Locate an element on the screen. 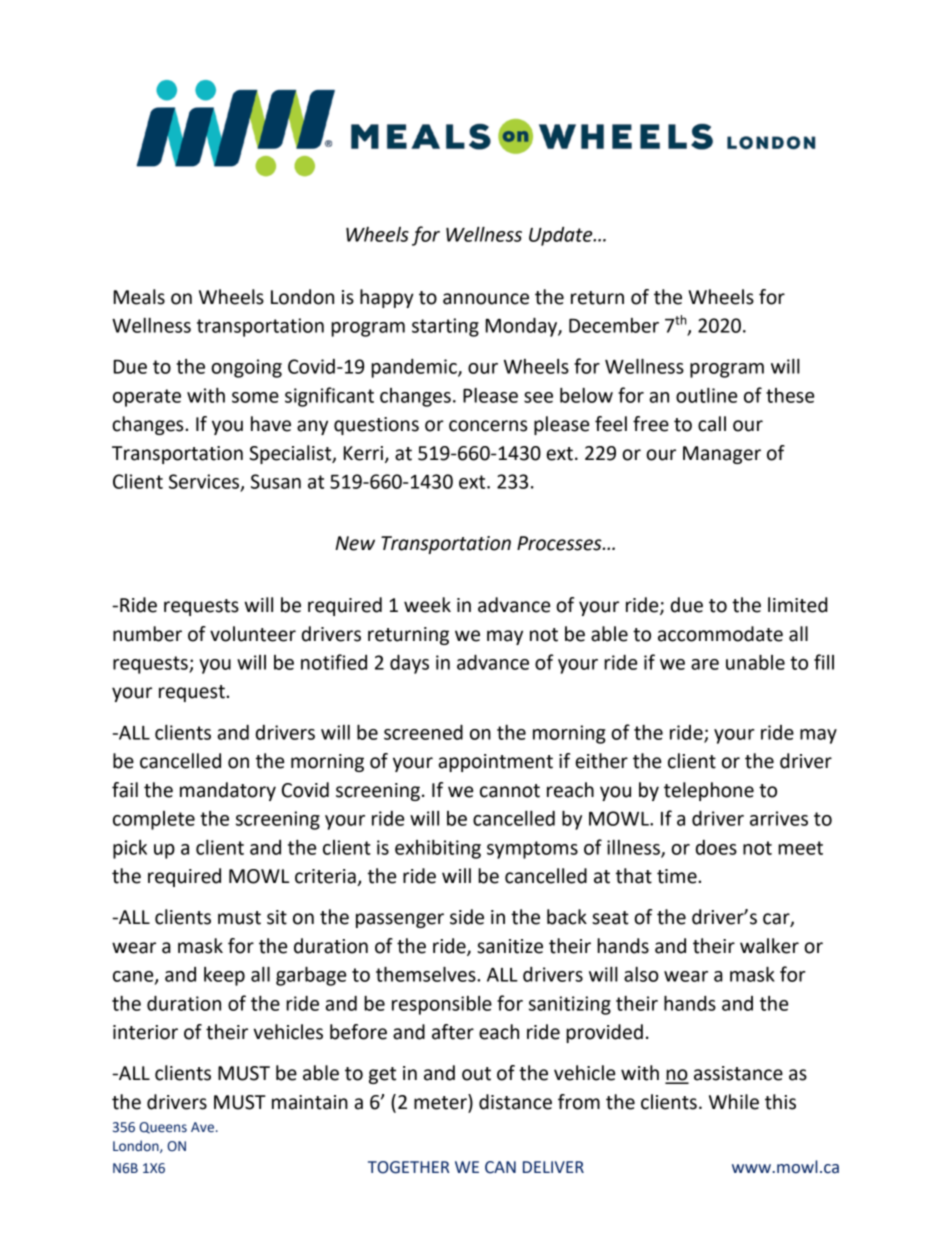 This screenshot has width=952, height=1233. week is located at coordinates (427, 605).
